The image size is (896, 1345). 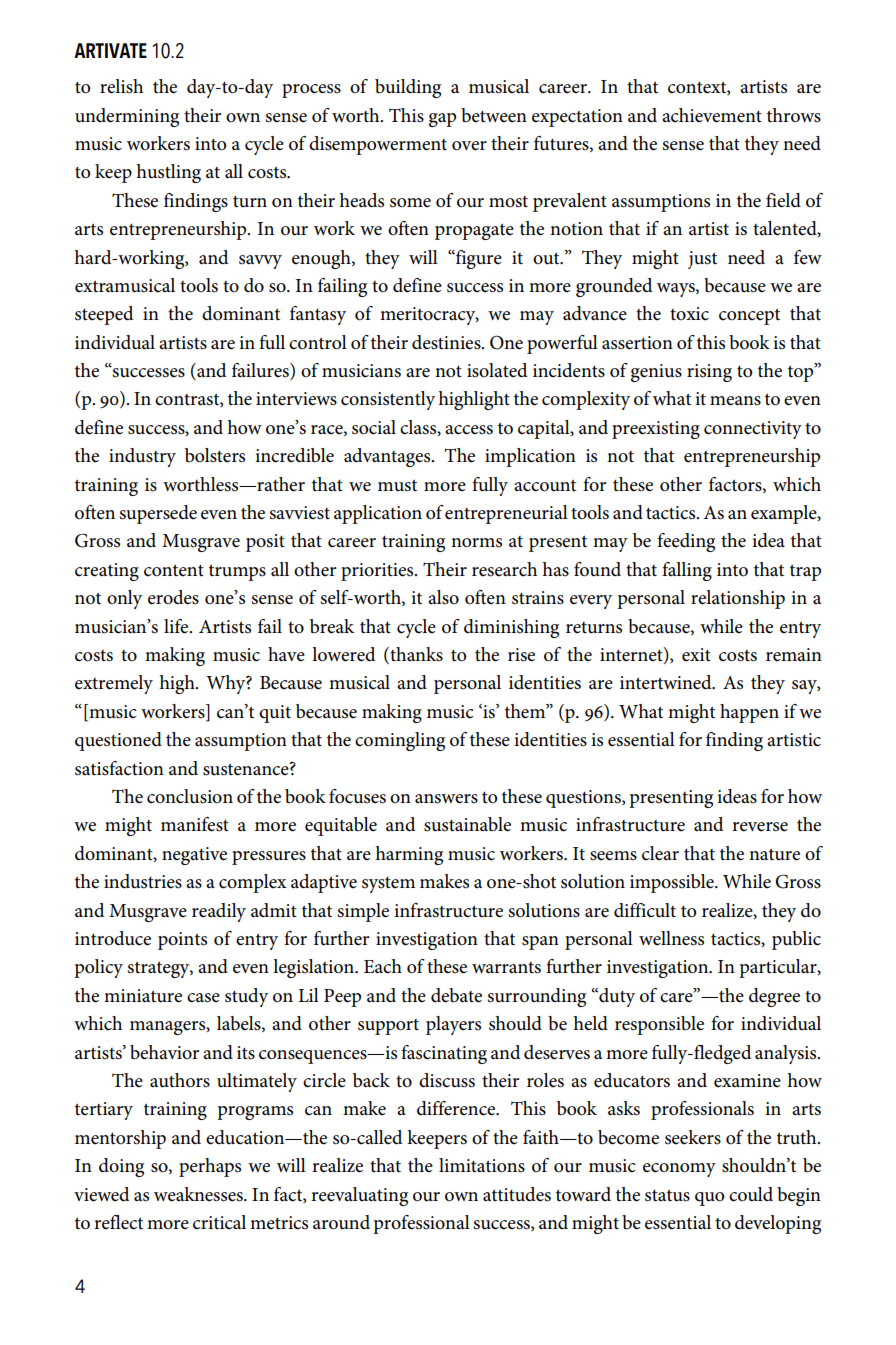 I want to click on achievement, so click(x=712, y=115).
